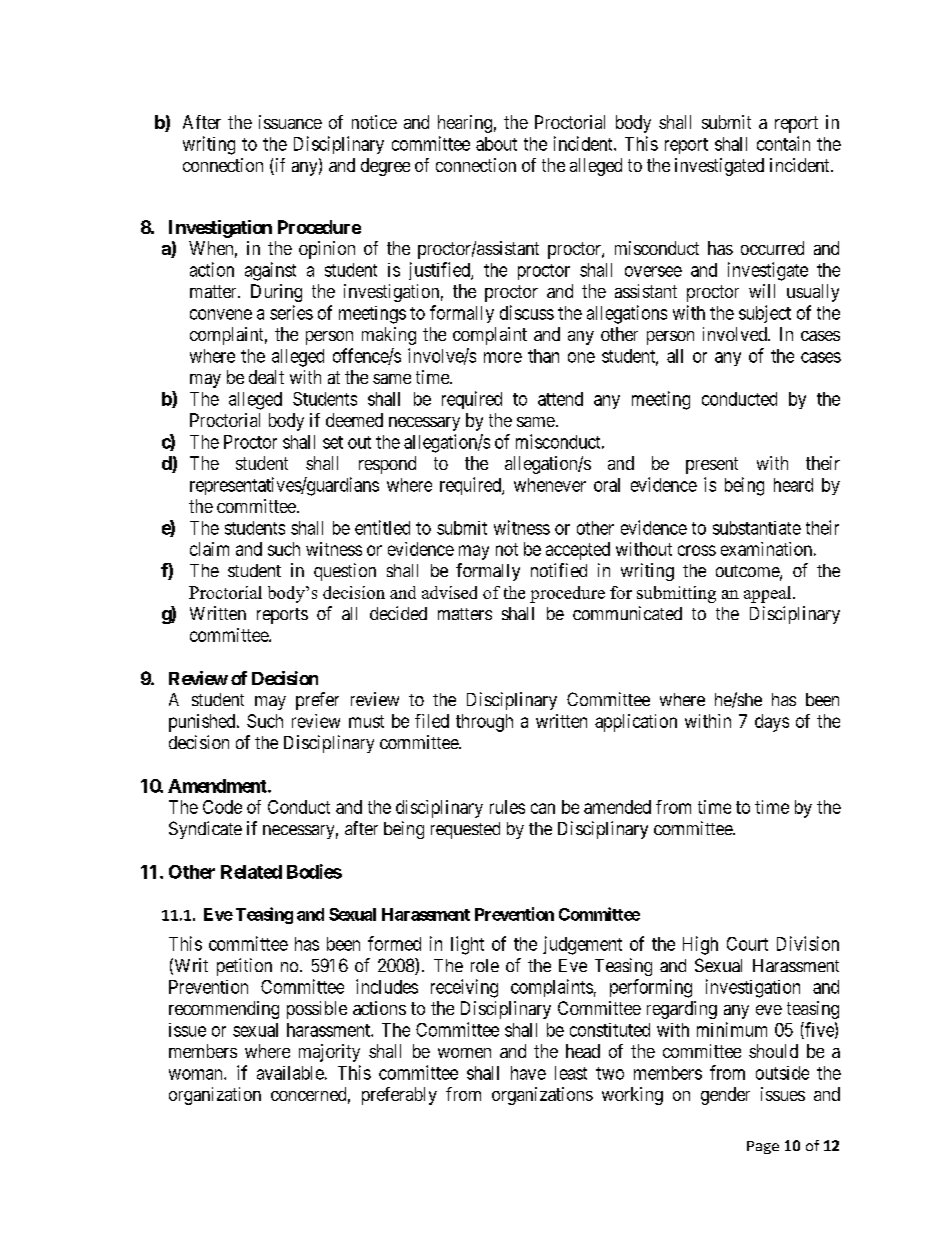  What do you see at coordinates (345, 572) in the screenshot?
I see `question` at bounding box center [345, 572].
